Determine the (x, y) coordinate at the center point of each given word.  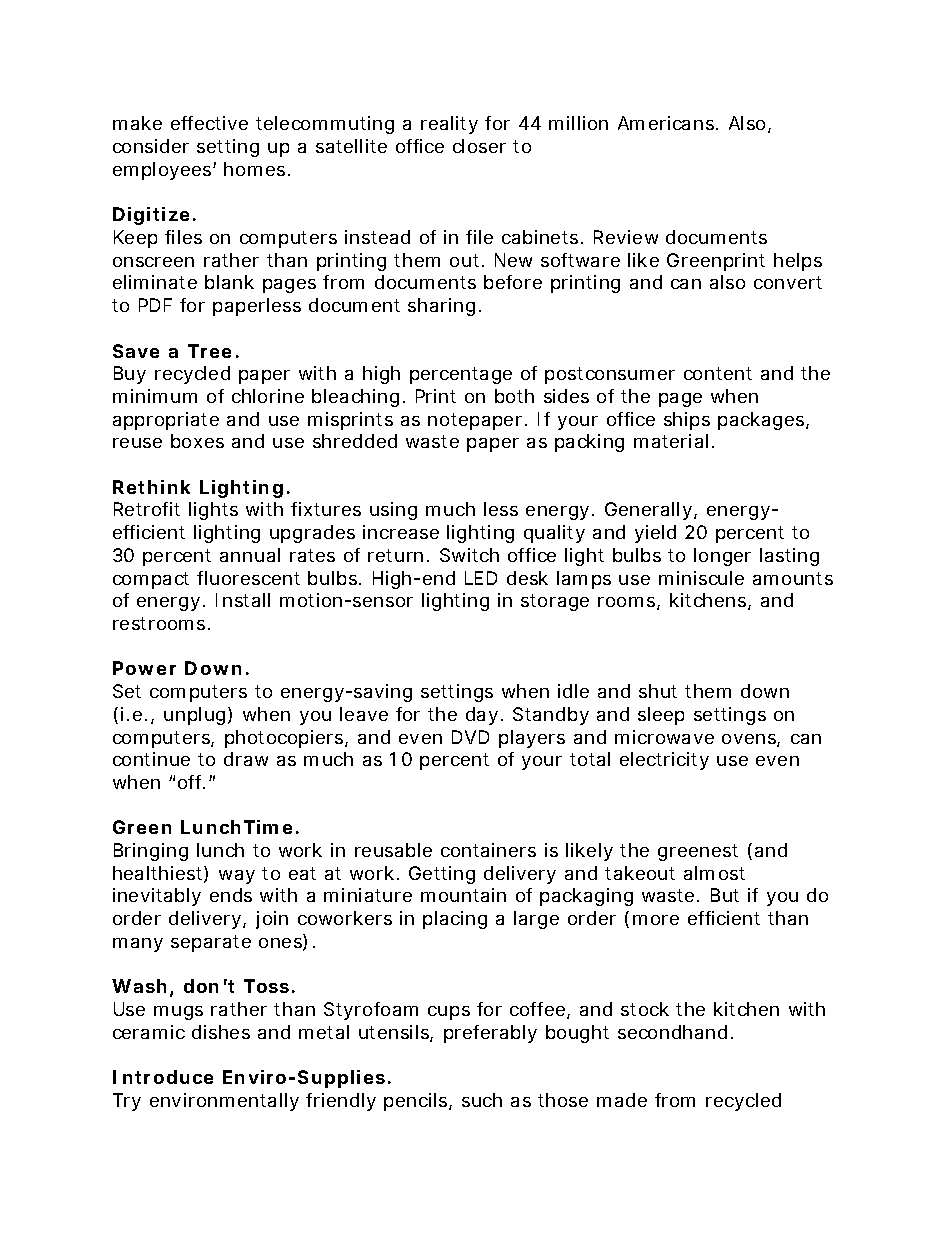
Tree (209, 351)
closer (479, 146)
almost (714, 873)
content (718, 373)
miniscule (701, 578)
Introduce (163, 1077)
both (514, 396)
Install (243, 600)
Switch (469, 555)
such (482, 1100)
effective (209, 123)
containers (488, 850)
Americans (666, 123)
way (237, 877)
